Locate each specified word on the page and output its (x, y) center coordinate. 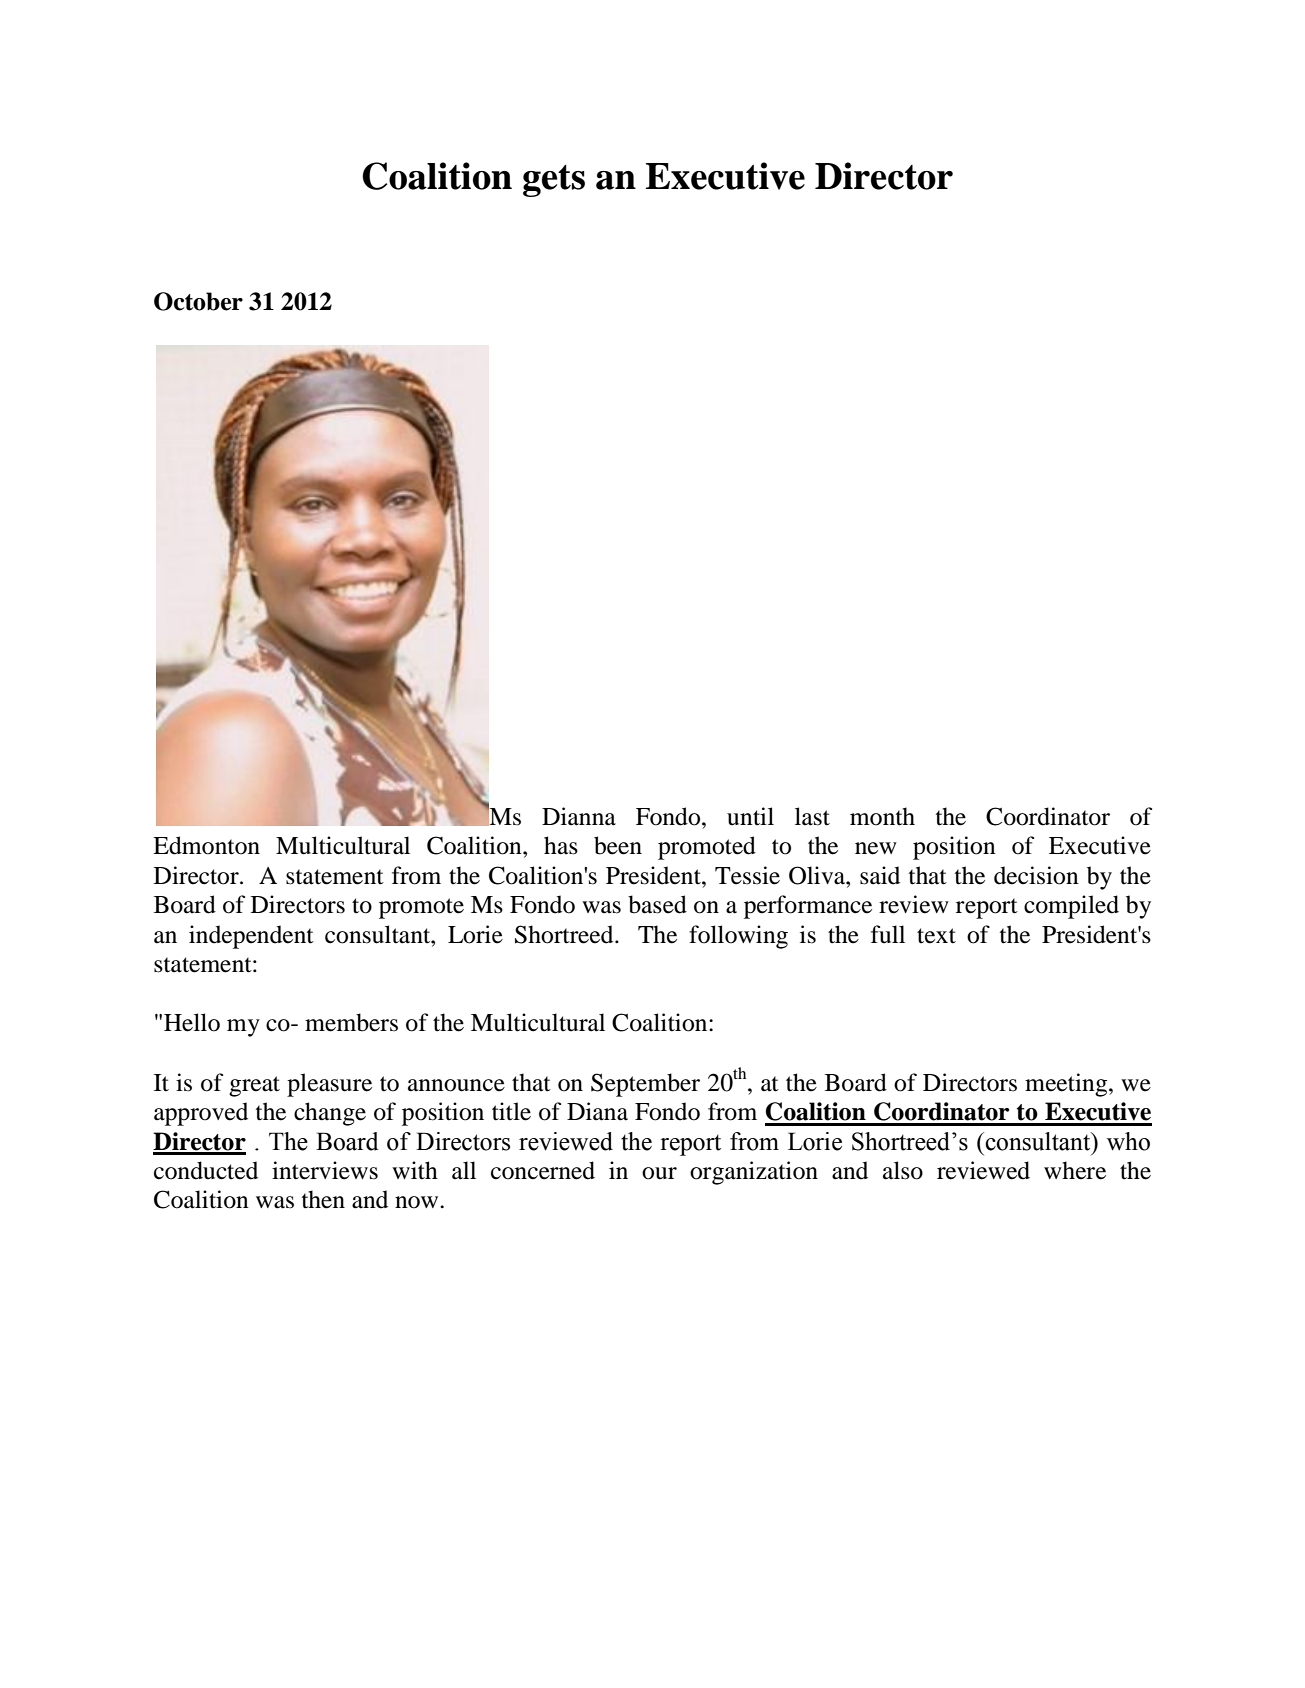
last (812, 816)
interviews (325, 1170)
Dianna (579, 816)
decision (1036, 875)
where (1075, 1170)
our (659, 1173)
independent (251, 937)
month (882, 816)
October (198, 301)
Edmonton (206, 845)
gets (554, 181)
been (618, 845)
